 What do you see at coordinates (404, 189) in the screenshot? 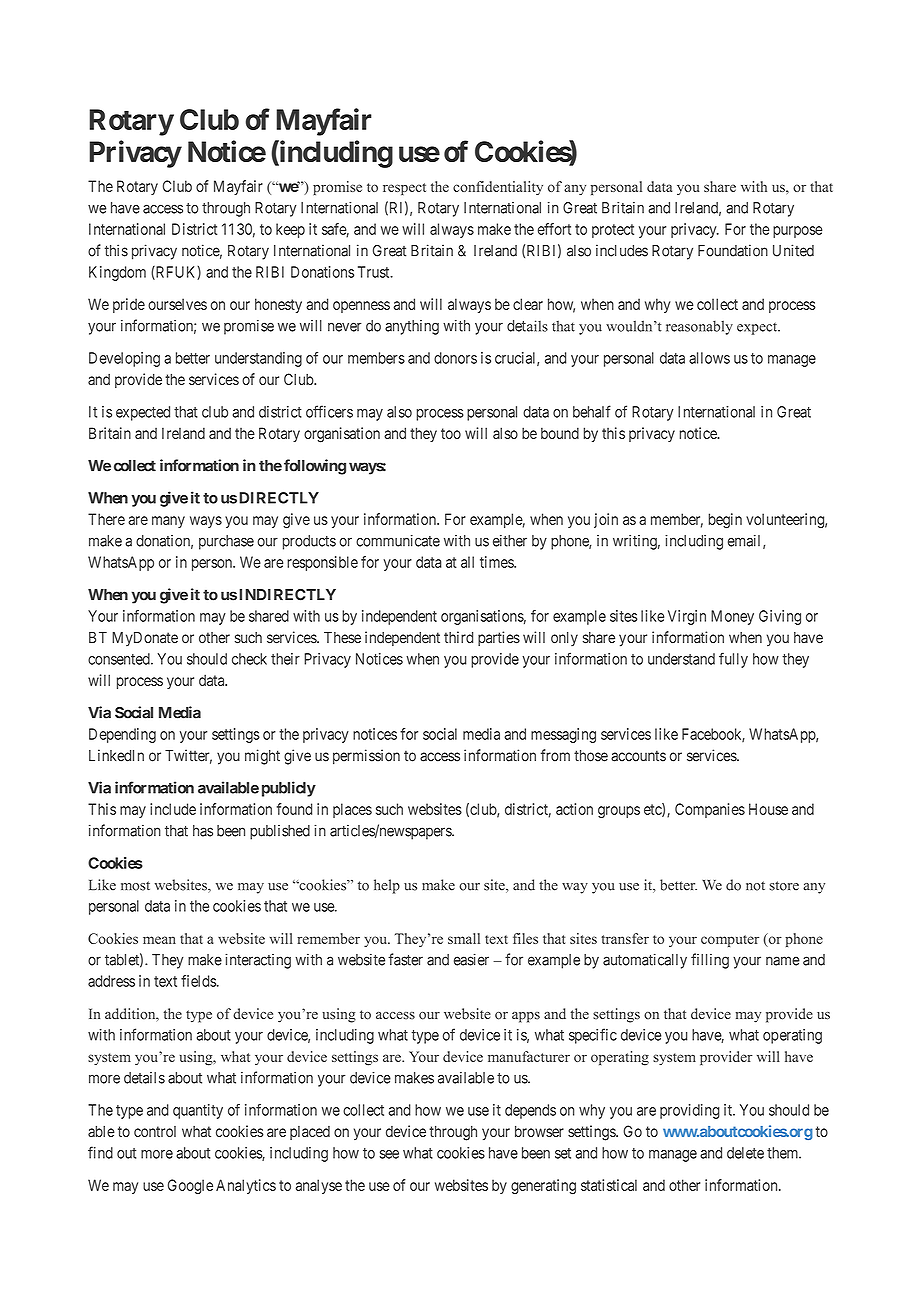
I see `respect` at bounding box center [404, 189].
